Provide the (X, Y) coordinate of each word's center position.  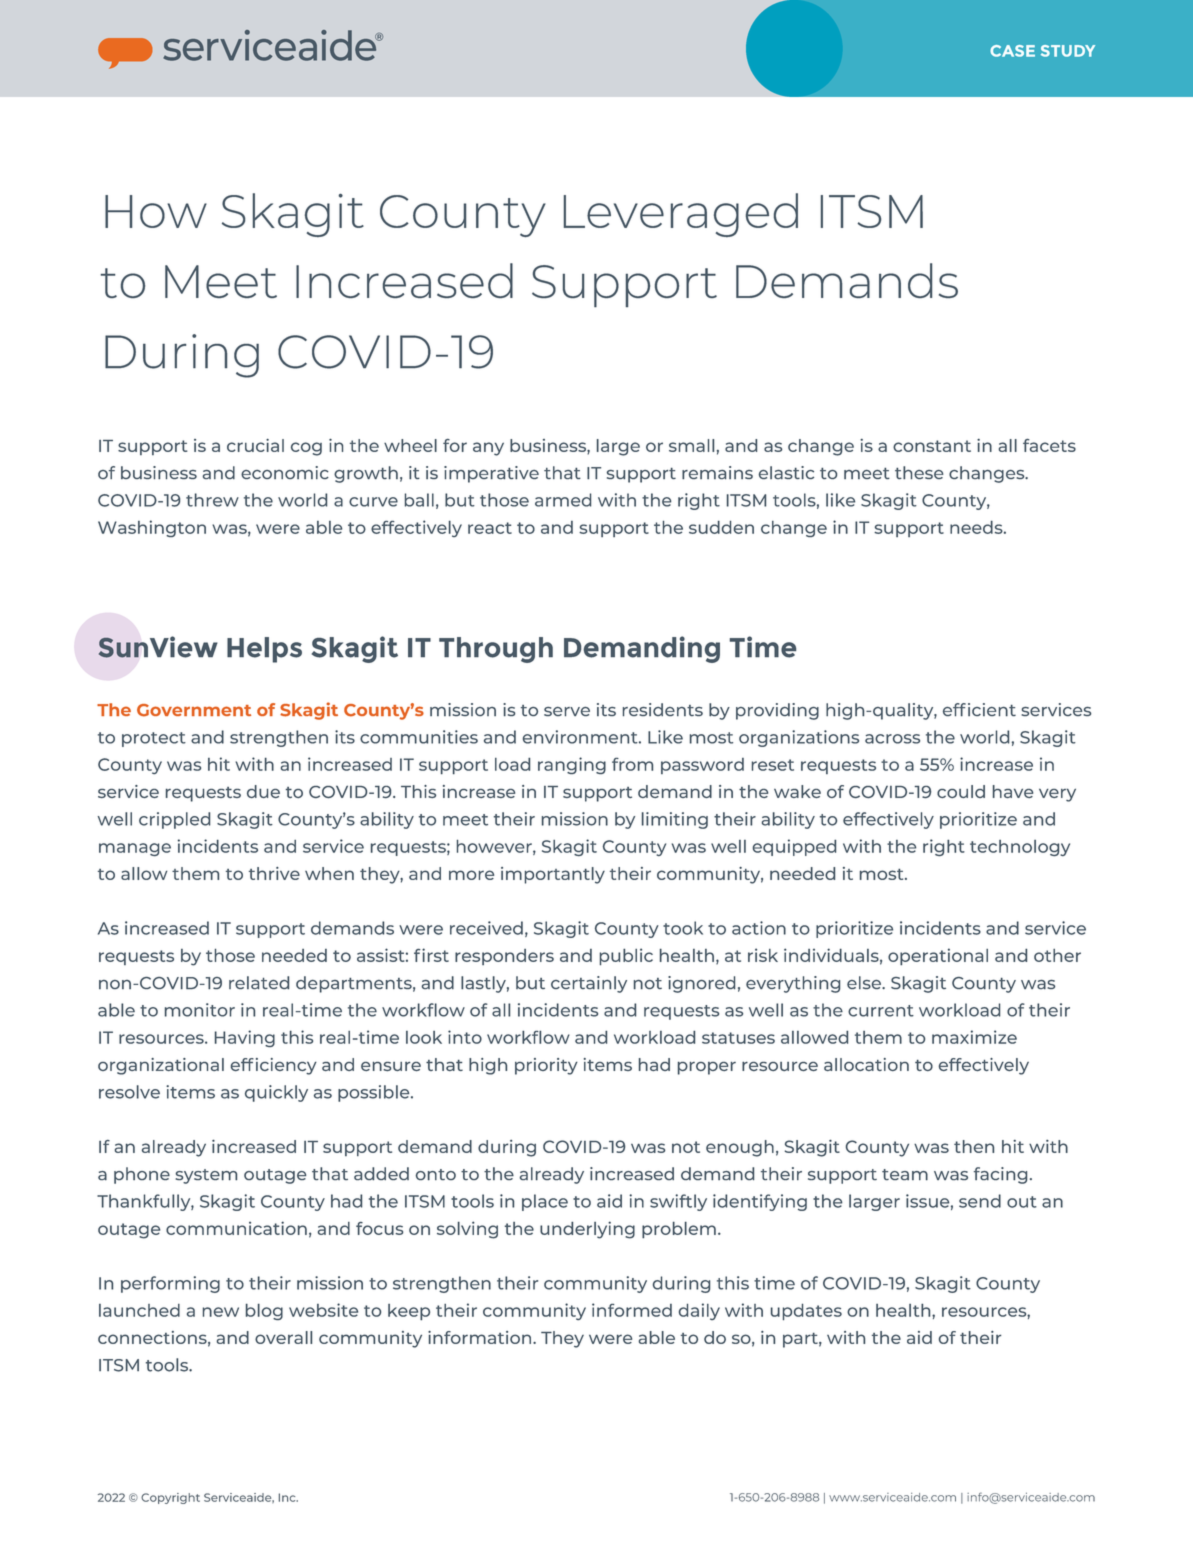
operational (938, 957)
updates (806, 1312)
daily (699, 1311)
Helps (264, 650)
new (221, 1312)
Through (496, 650)
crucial (255, 445)
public (626, 956)
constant (932, 446)
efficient (979, 710)
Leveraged (681, 215)
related (259, 983)
